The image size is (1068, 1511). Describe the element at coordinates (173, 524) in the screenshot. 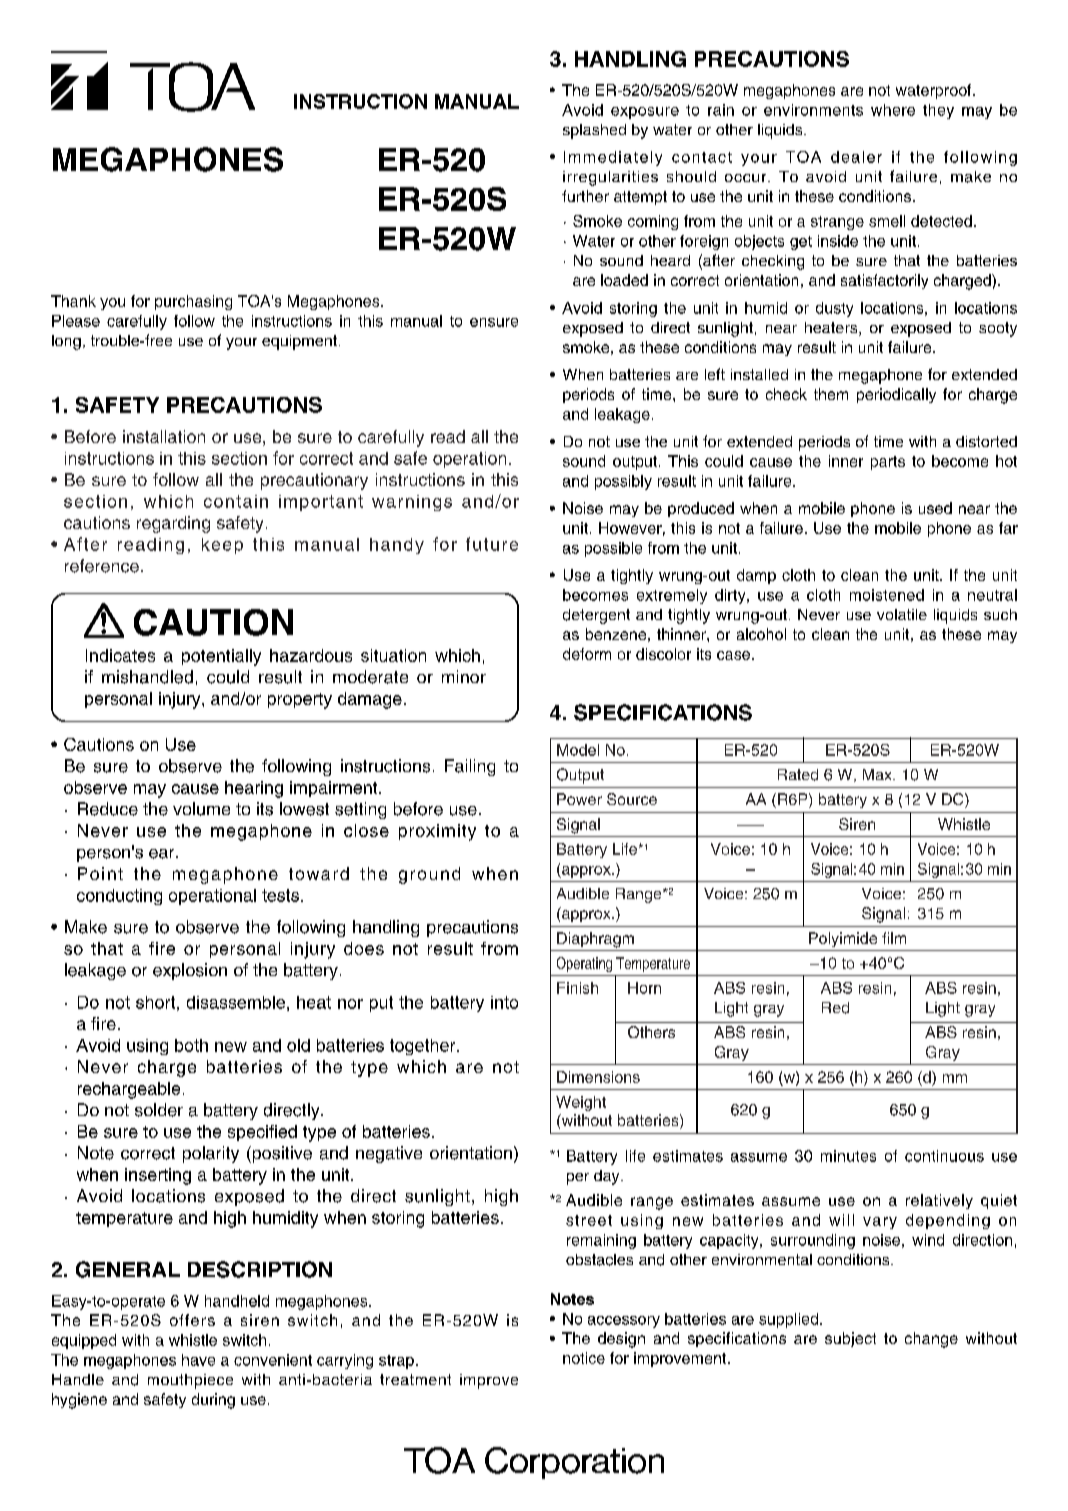

I see `regarding` at that location.
